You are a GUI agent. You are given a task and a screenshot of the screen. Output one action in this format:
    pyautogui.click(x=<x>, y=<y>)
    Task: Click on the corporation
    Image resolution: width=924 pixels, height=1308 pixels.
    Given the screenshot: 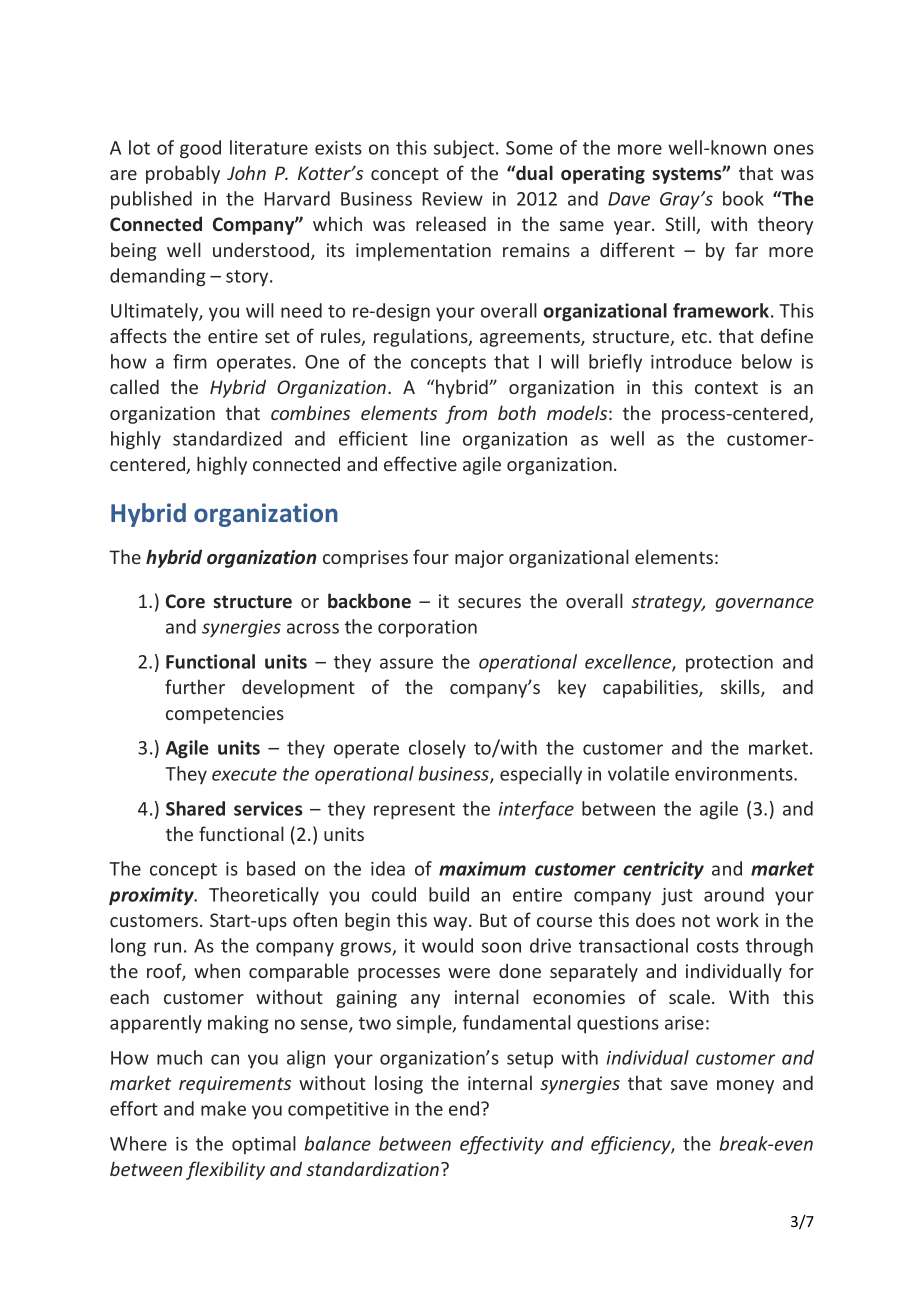 What is the action you would take?
    pyautogui.click(x=427, y=628)
